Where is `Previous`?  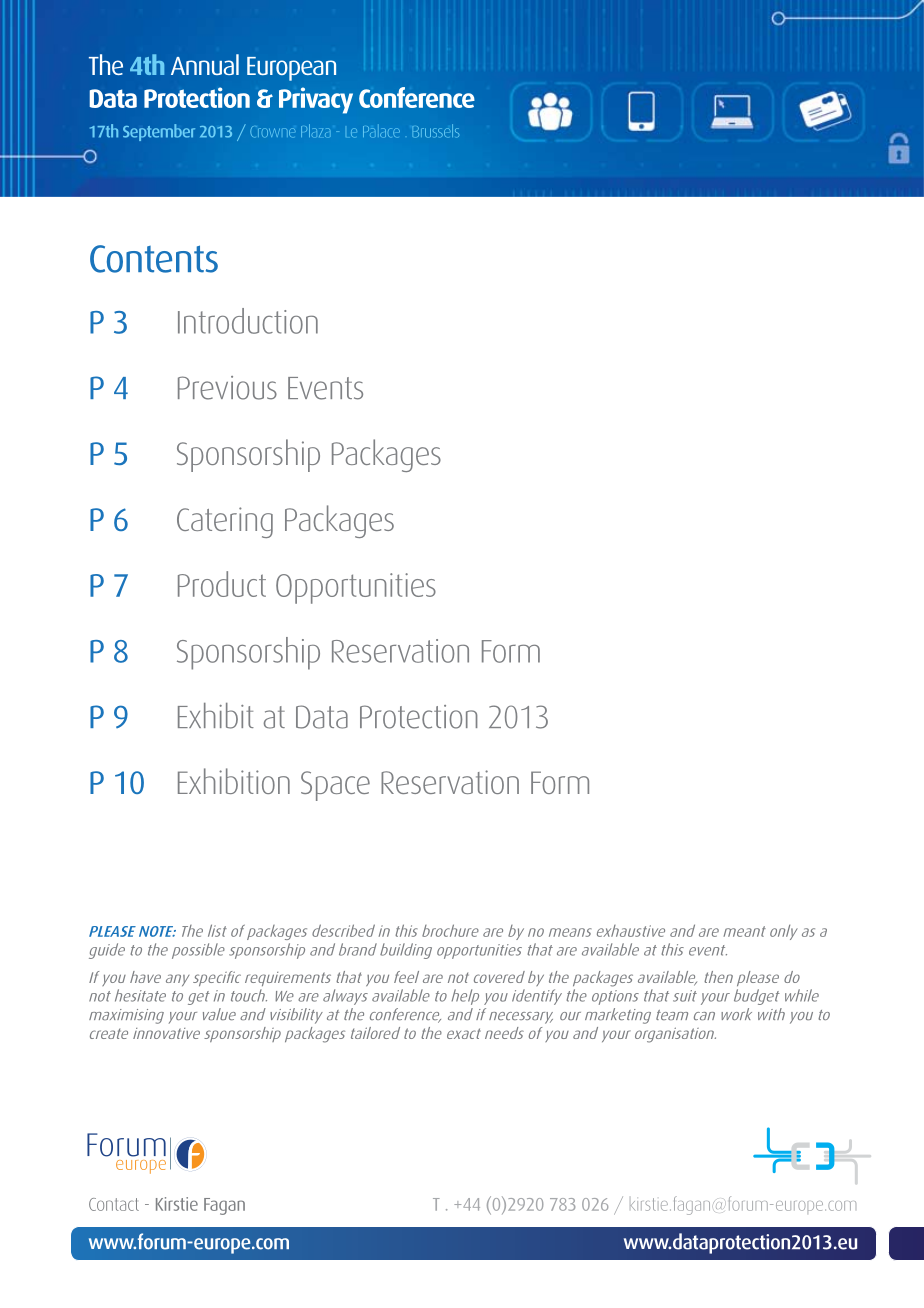 Previous is located at coordinates (227, 388).
